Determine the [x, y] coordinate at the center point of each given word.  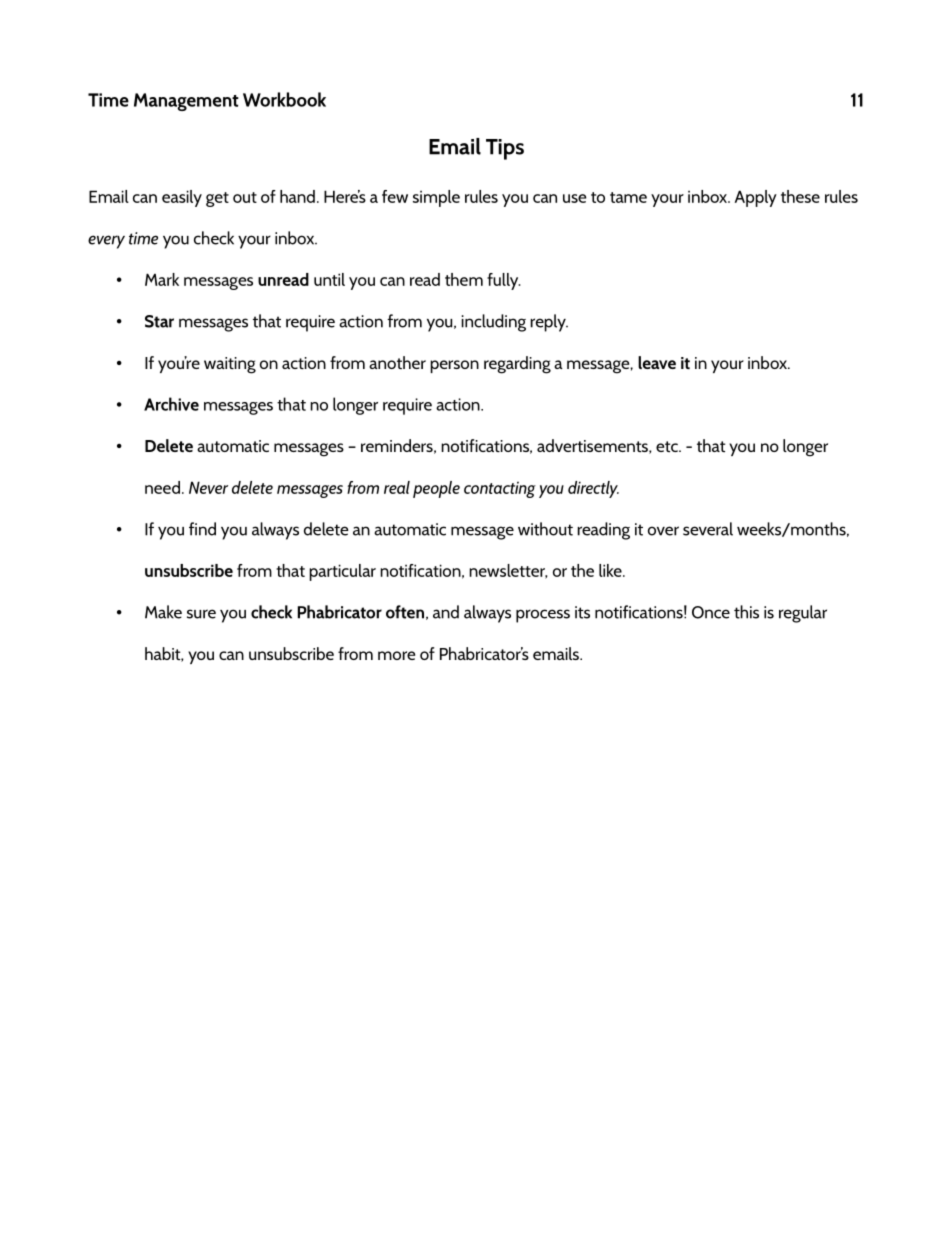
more [396, 655]
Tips [505, 149]
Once [711, 612]
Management [186, 102]
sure [201, 614]
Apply [756, 198]
